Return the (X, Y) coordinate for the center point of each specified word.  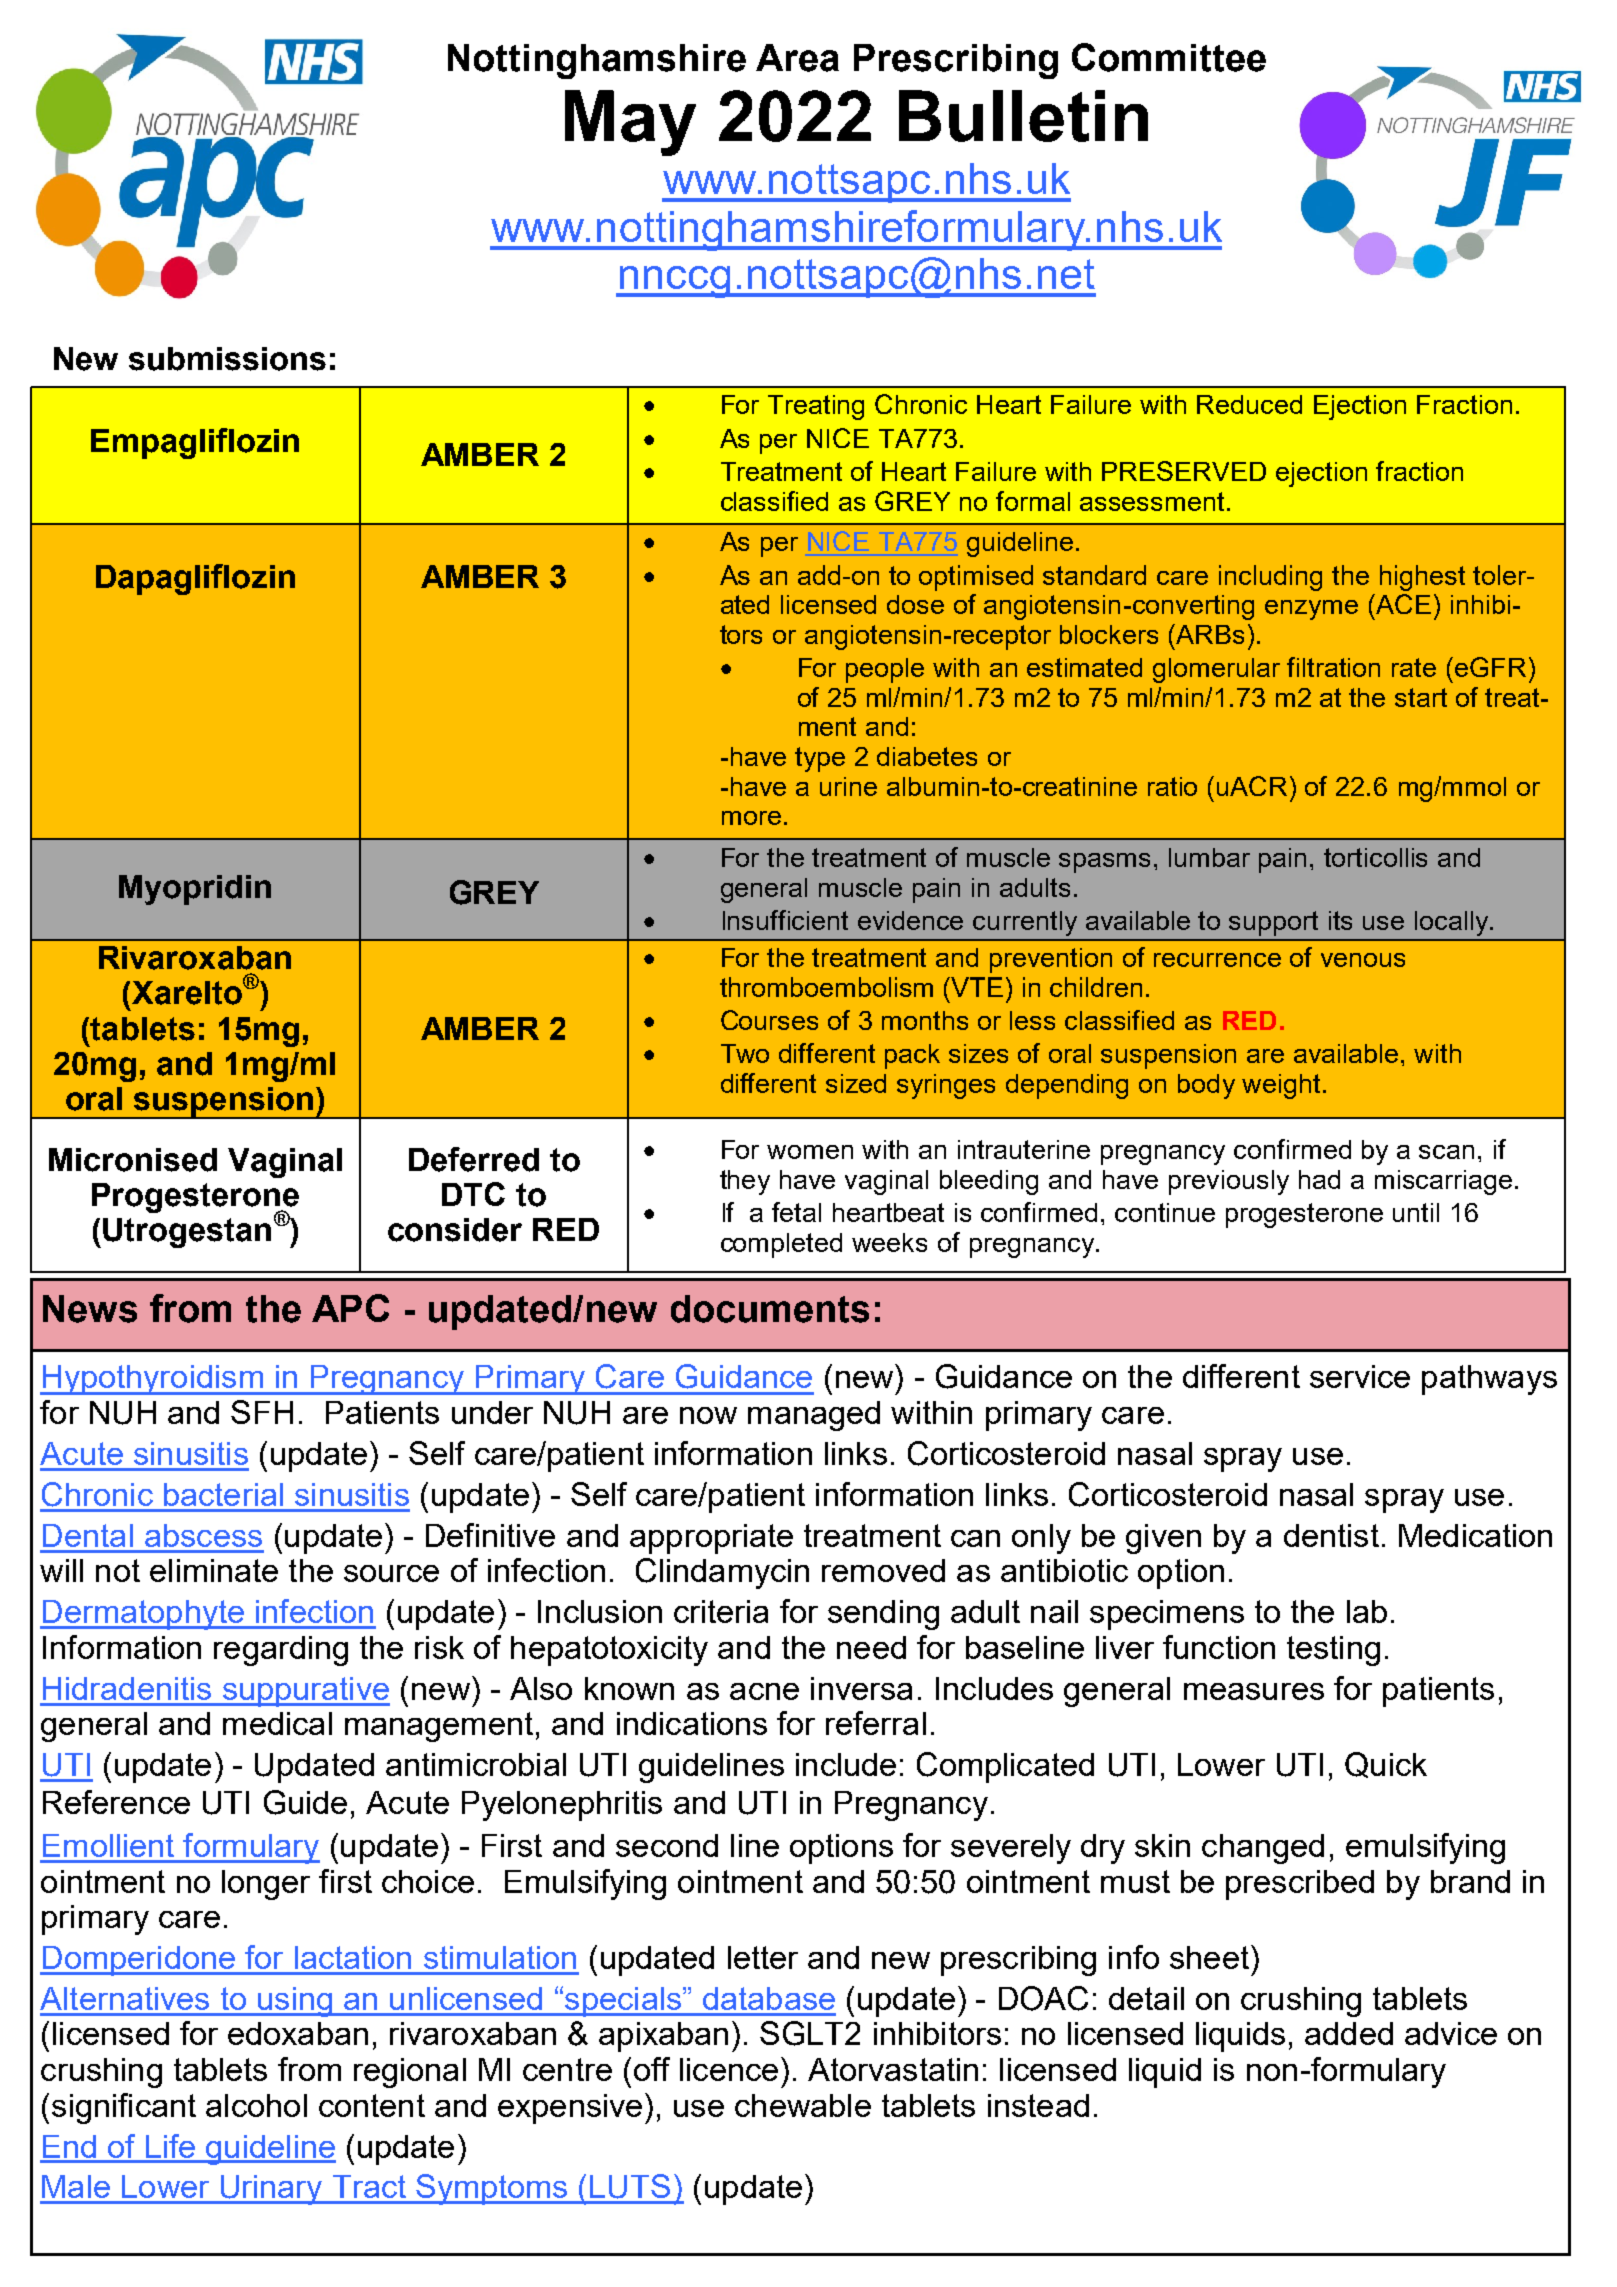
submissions (227, 359)
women (810, 1152)
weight (1283, 1086)
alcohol (256, 2105)
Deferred (474, 1159)
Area (797, 58)
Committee (1169, 57)
